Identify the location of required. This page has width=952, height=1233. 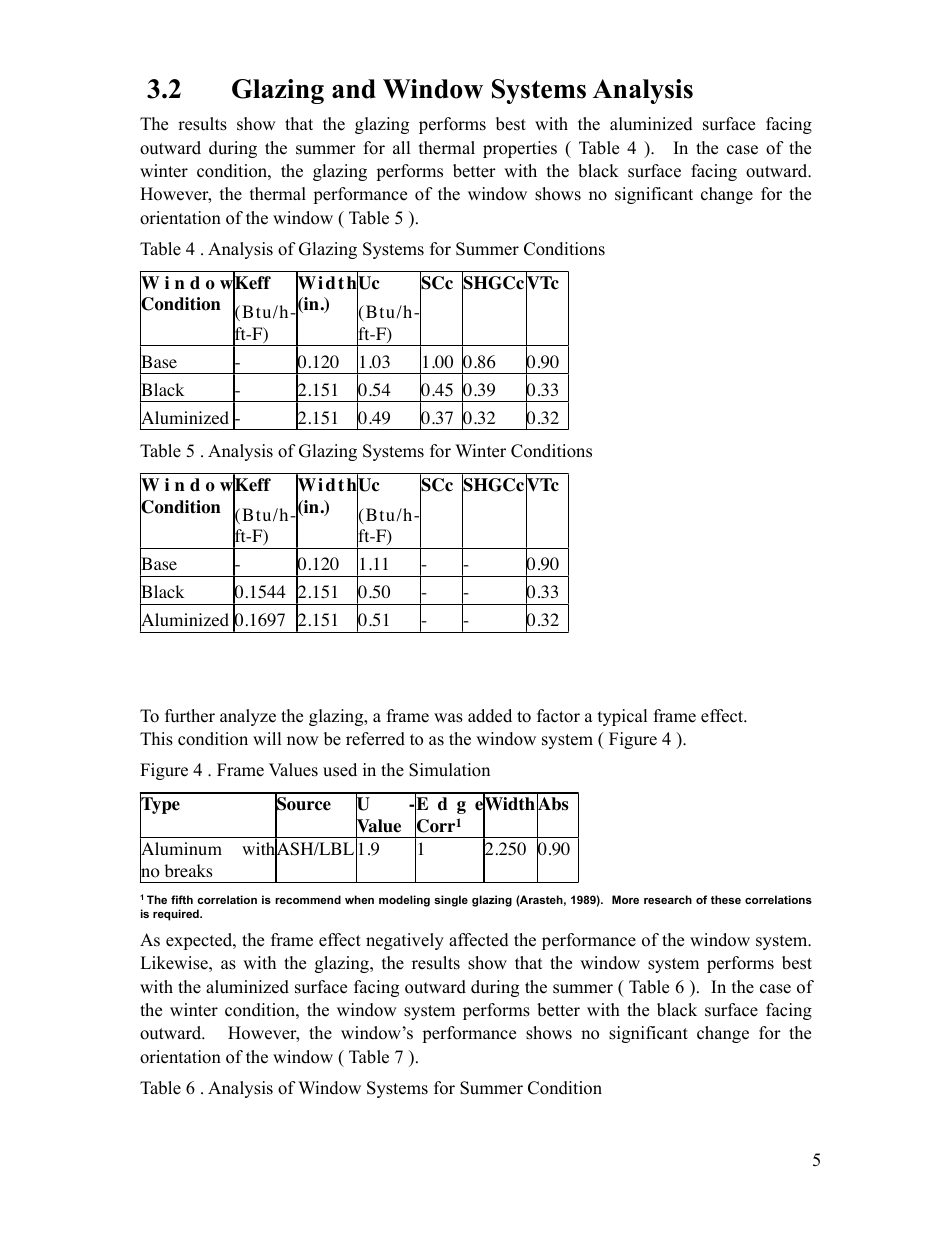
(177, 915).
